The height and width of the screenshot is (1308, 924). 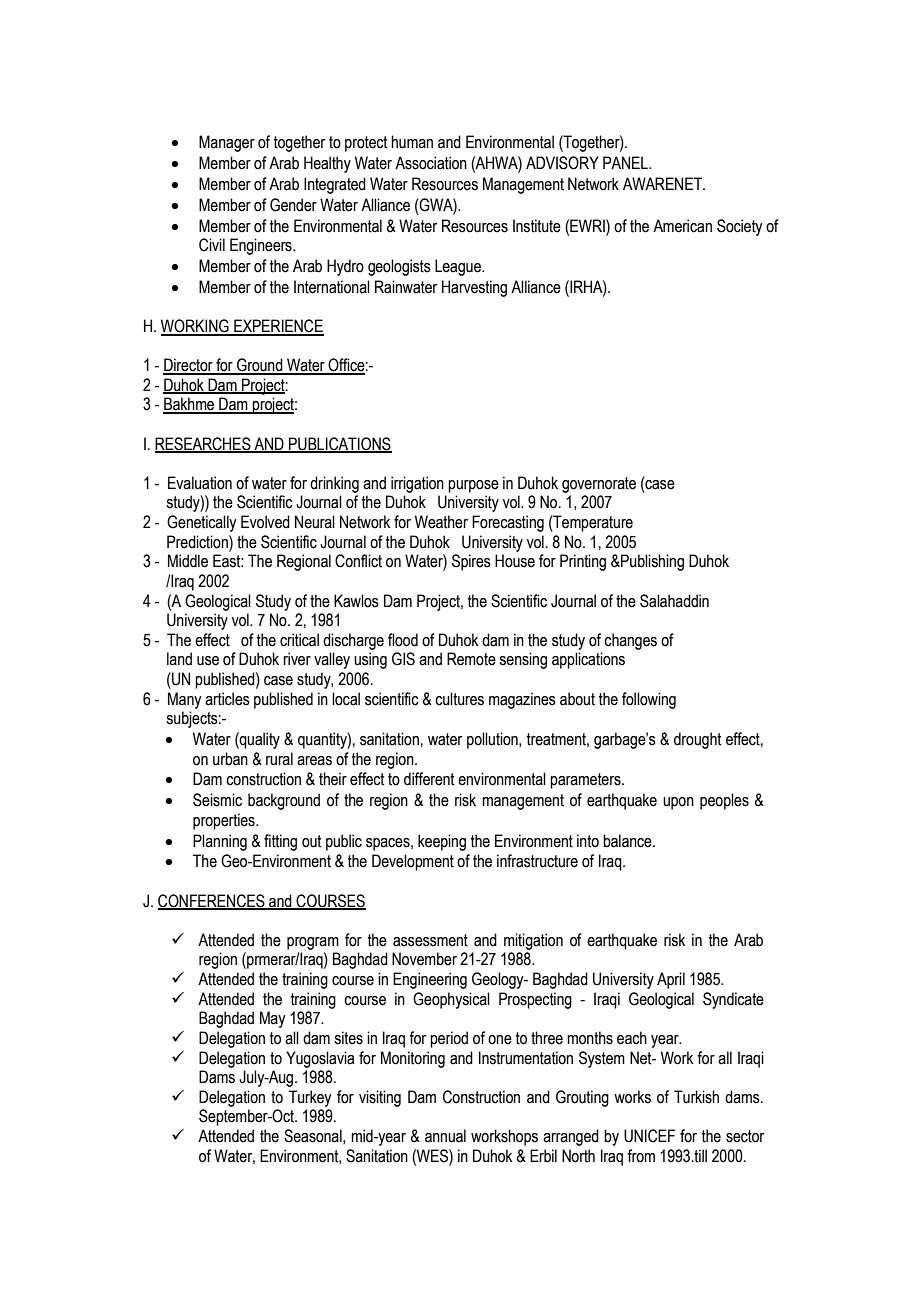 I want to click on Association, so click(x=431, y=163).
